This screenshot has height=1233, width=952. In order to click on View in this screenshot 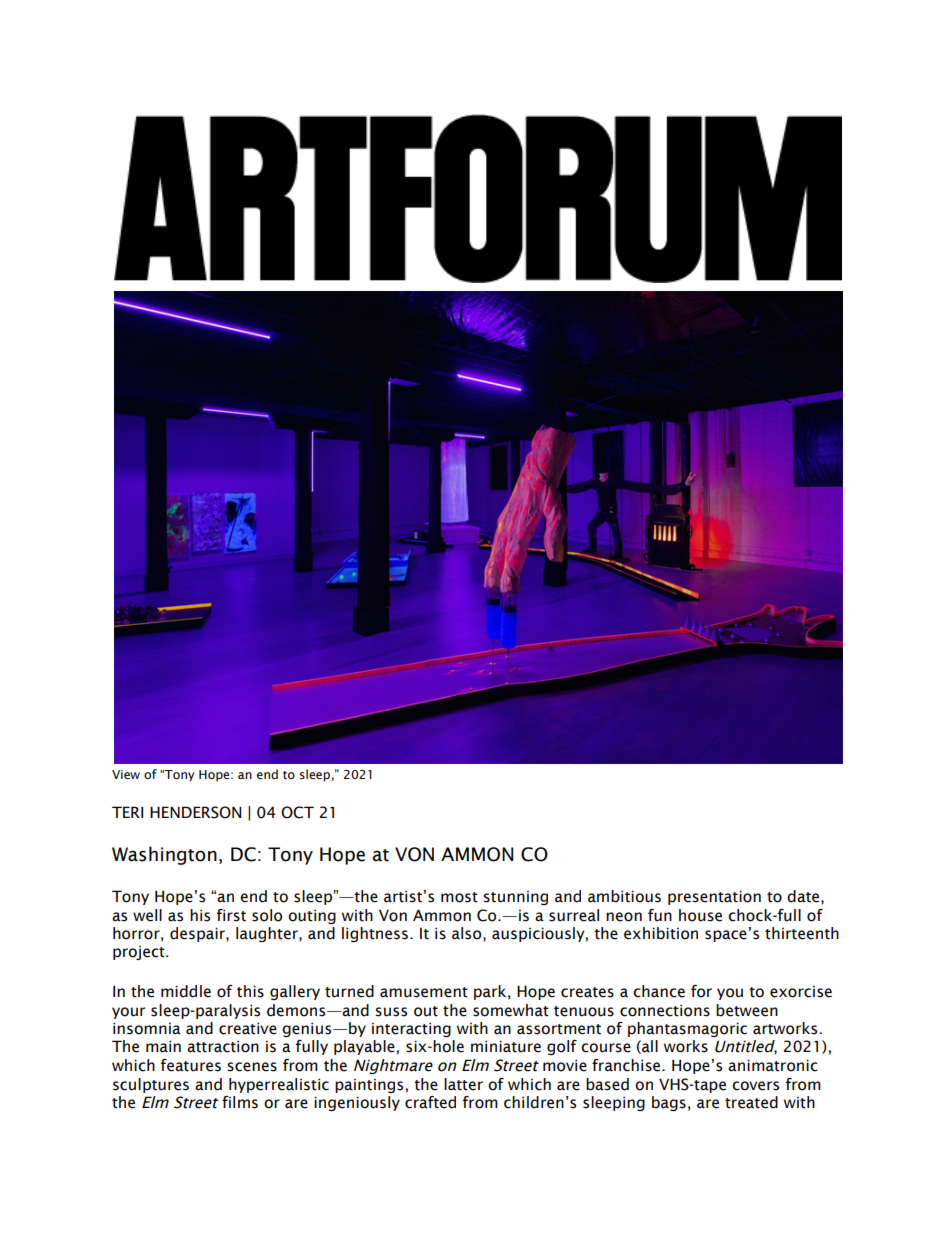, I will do `click(126, 774)`.
